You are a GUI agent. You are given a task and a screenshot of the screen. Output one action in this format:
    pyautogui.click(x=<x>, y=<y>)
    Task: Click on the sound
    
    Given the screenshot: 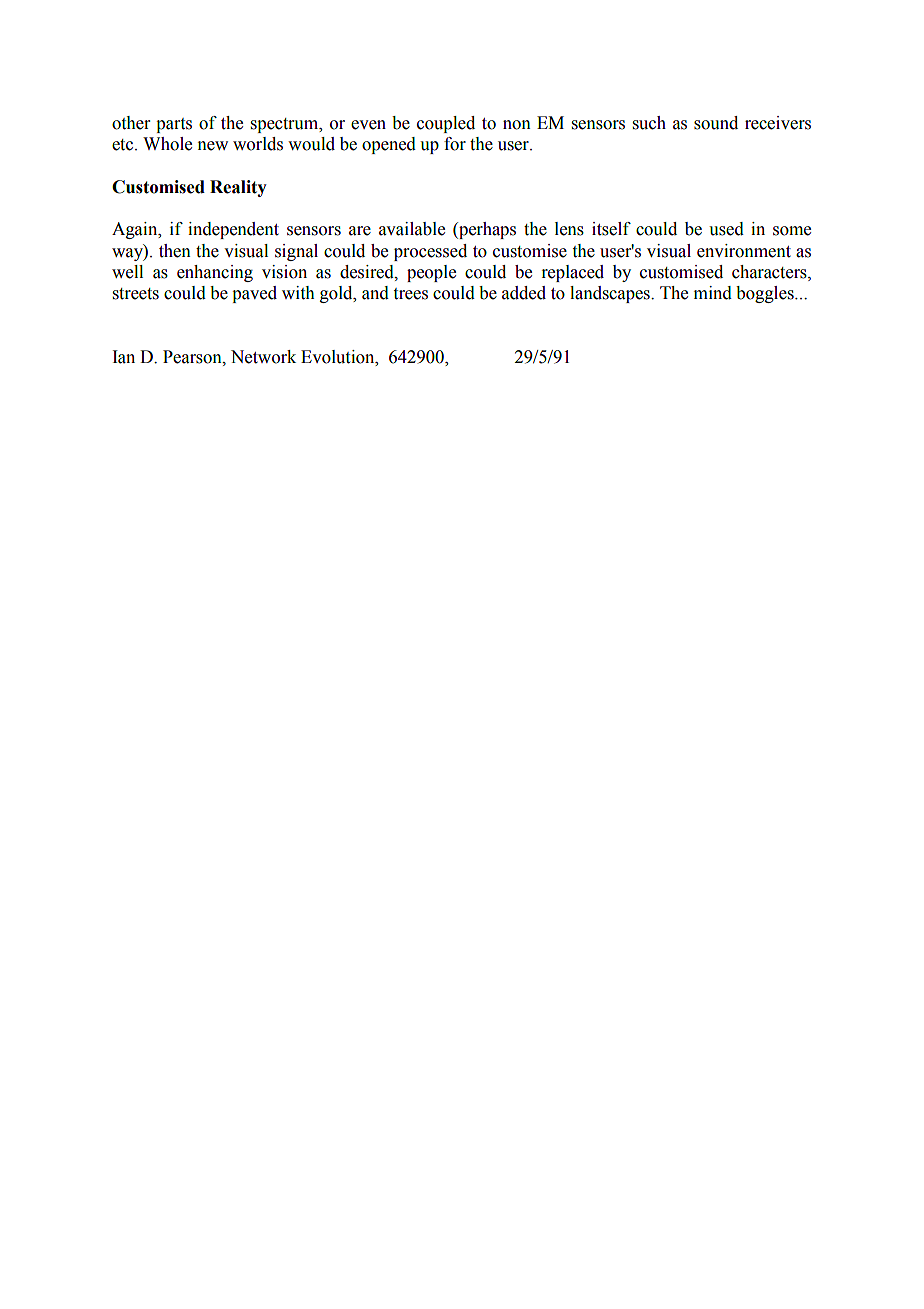 What is the action you would take?
    pyautogui.click(x=716, y=123)
